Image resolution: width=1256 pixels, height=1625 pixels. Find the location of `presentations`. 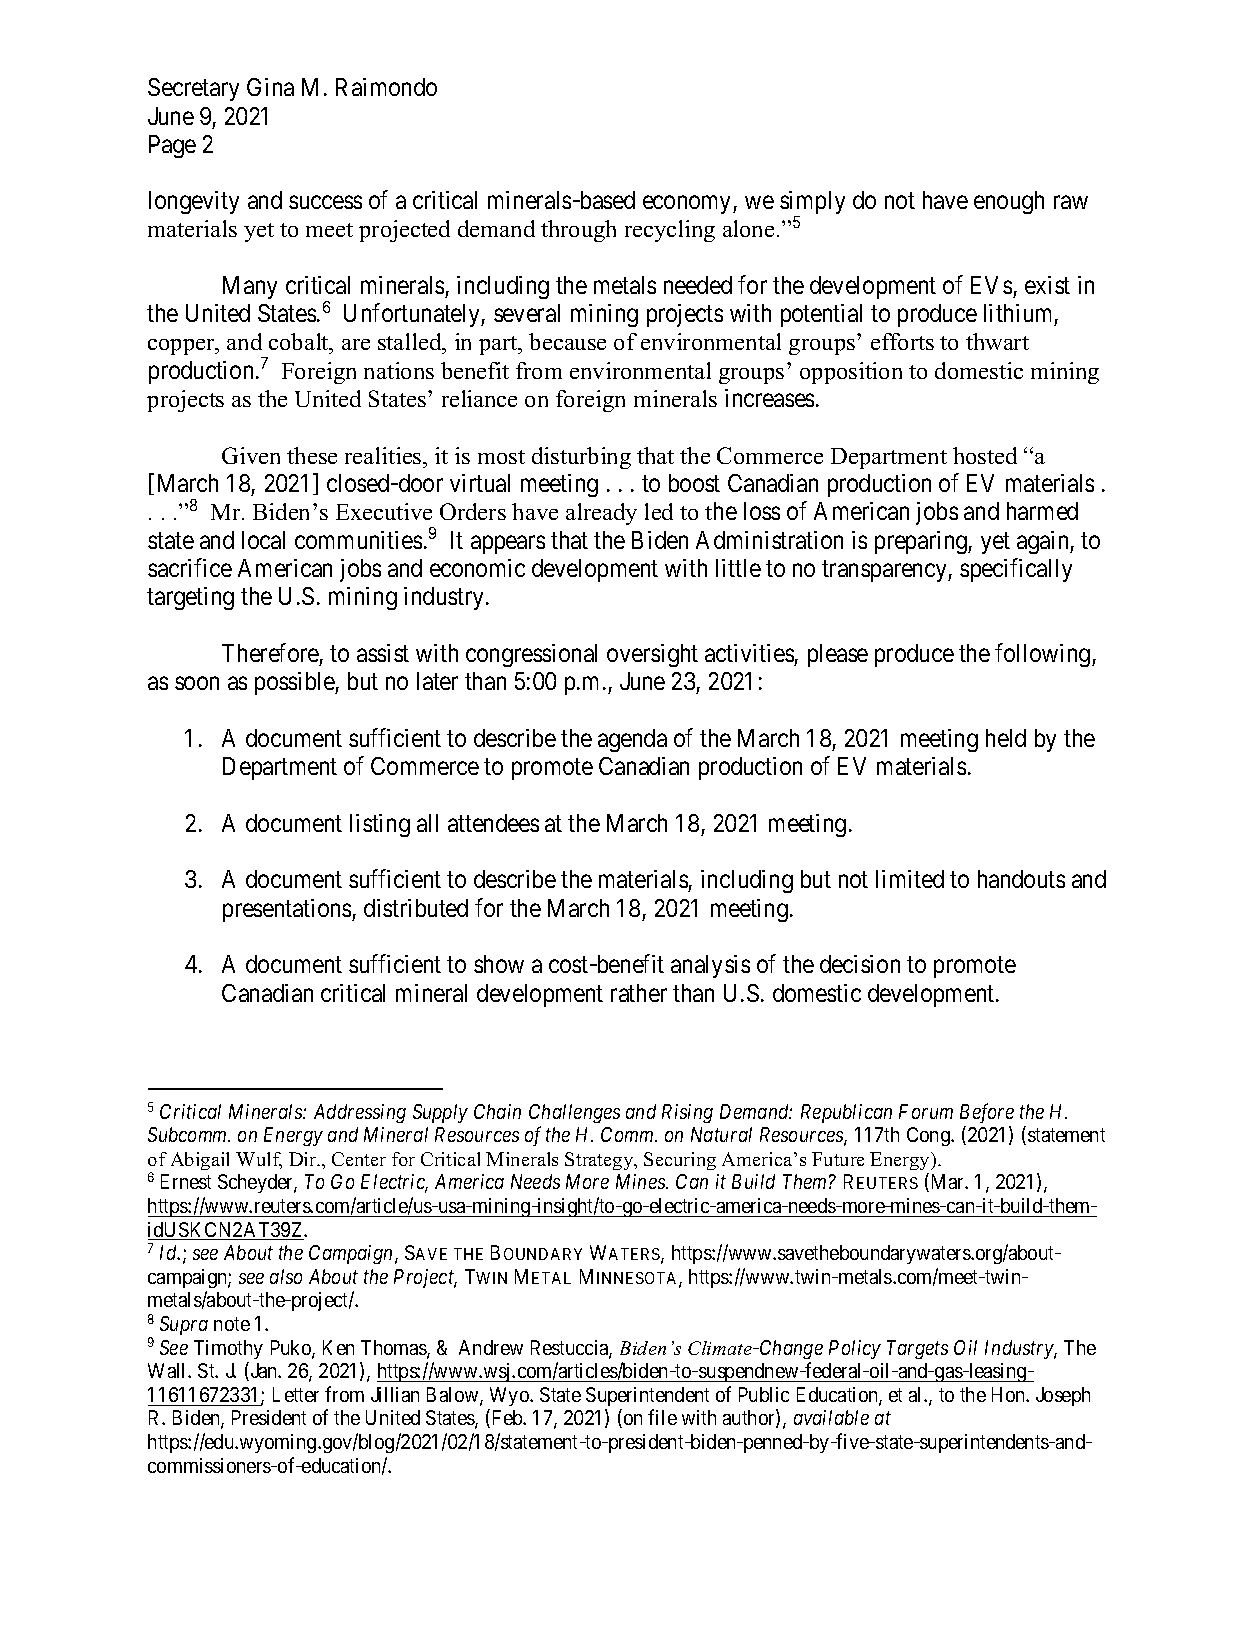

presentations is located at coordinates (288, 910).
